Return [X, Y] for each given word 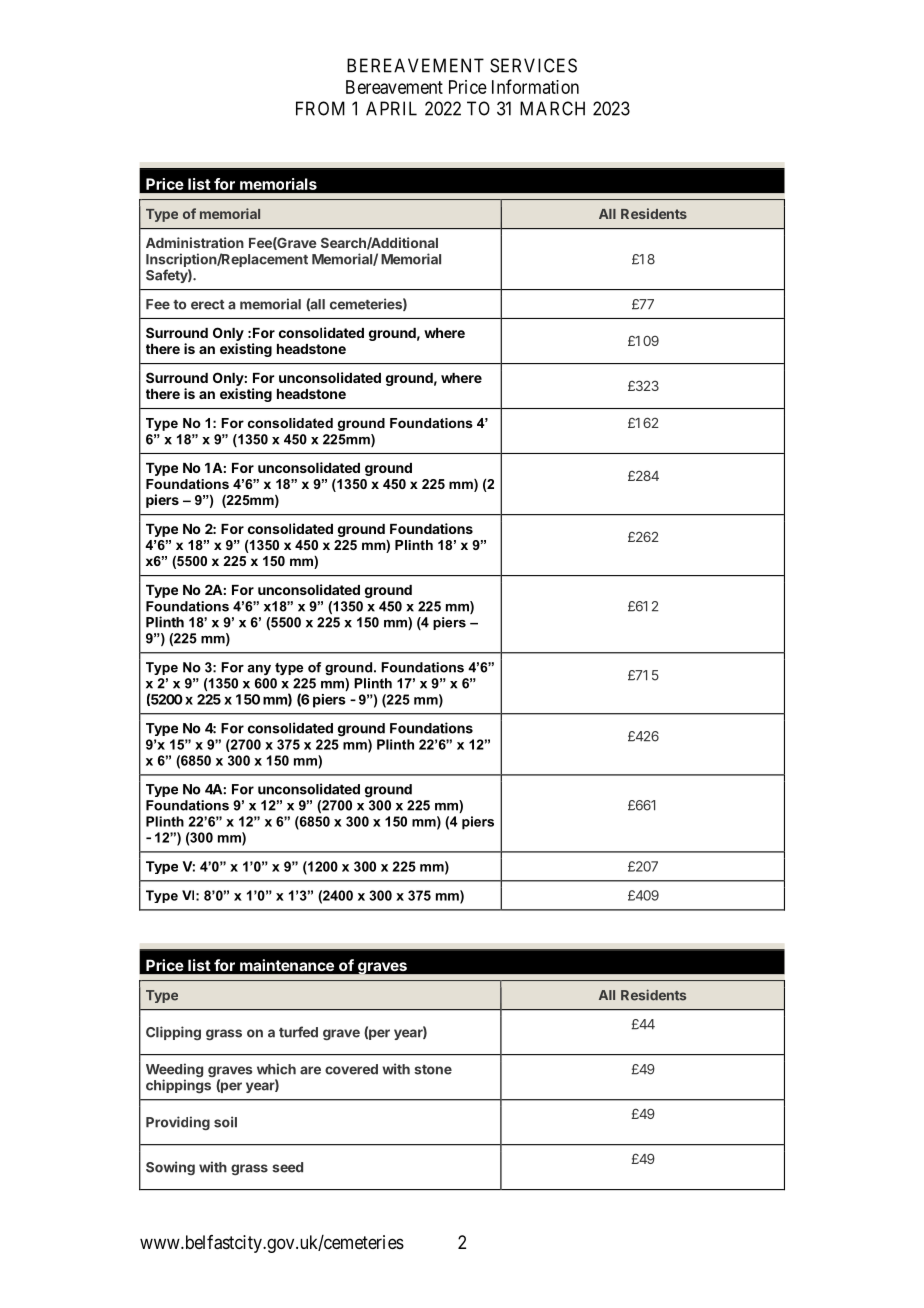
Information [535, 86]
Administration [195, 242]
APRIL [391, 108]
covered [351, 1069]
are [310, 1070]
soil [225, 1122]
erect [208, 305]
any [259, 670]
